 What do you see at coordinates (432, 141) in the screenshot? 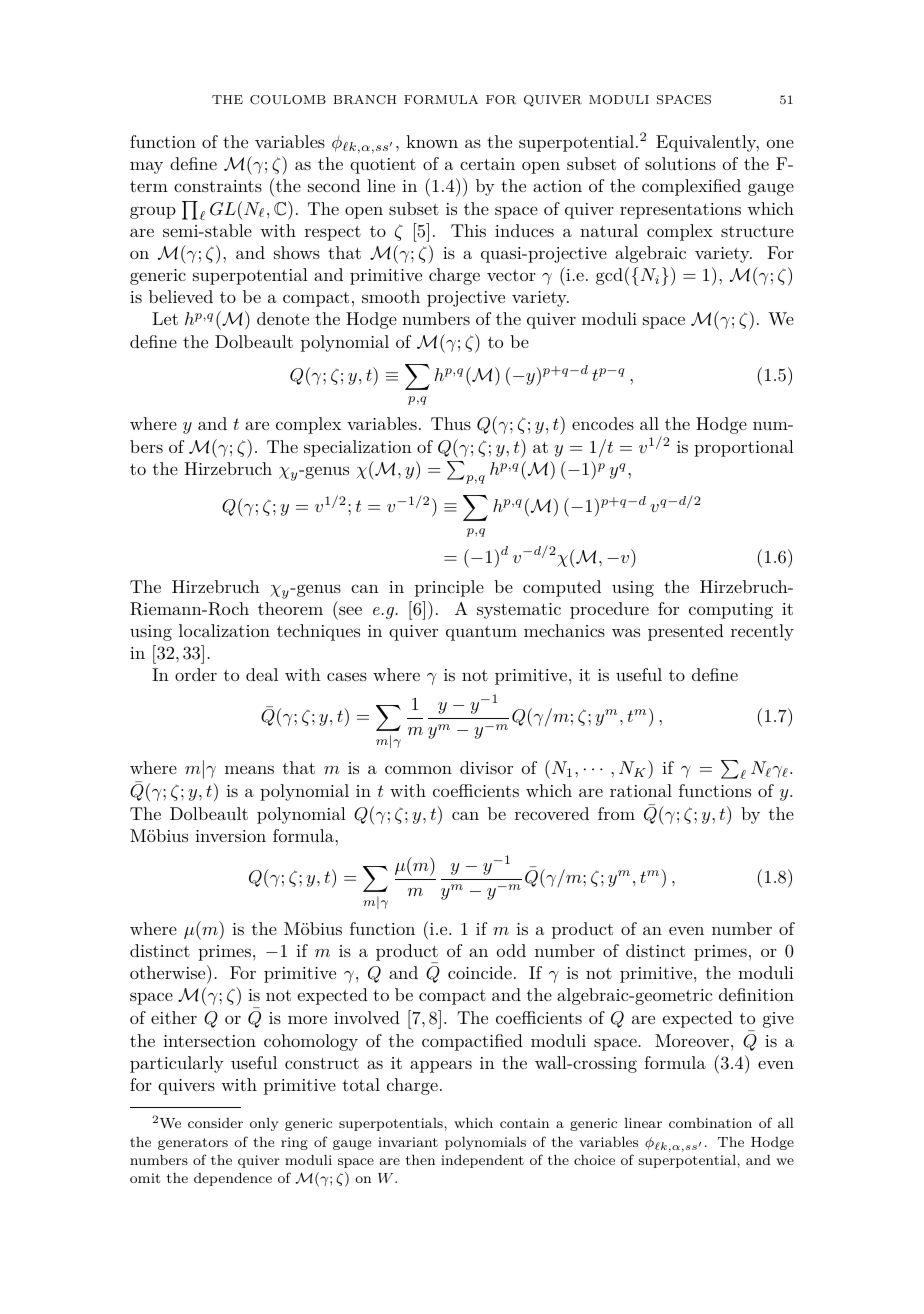
I see `known` at bounding box center [432, 141].
